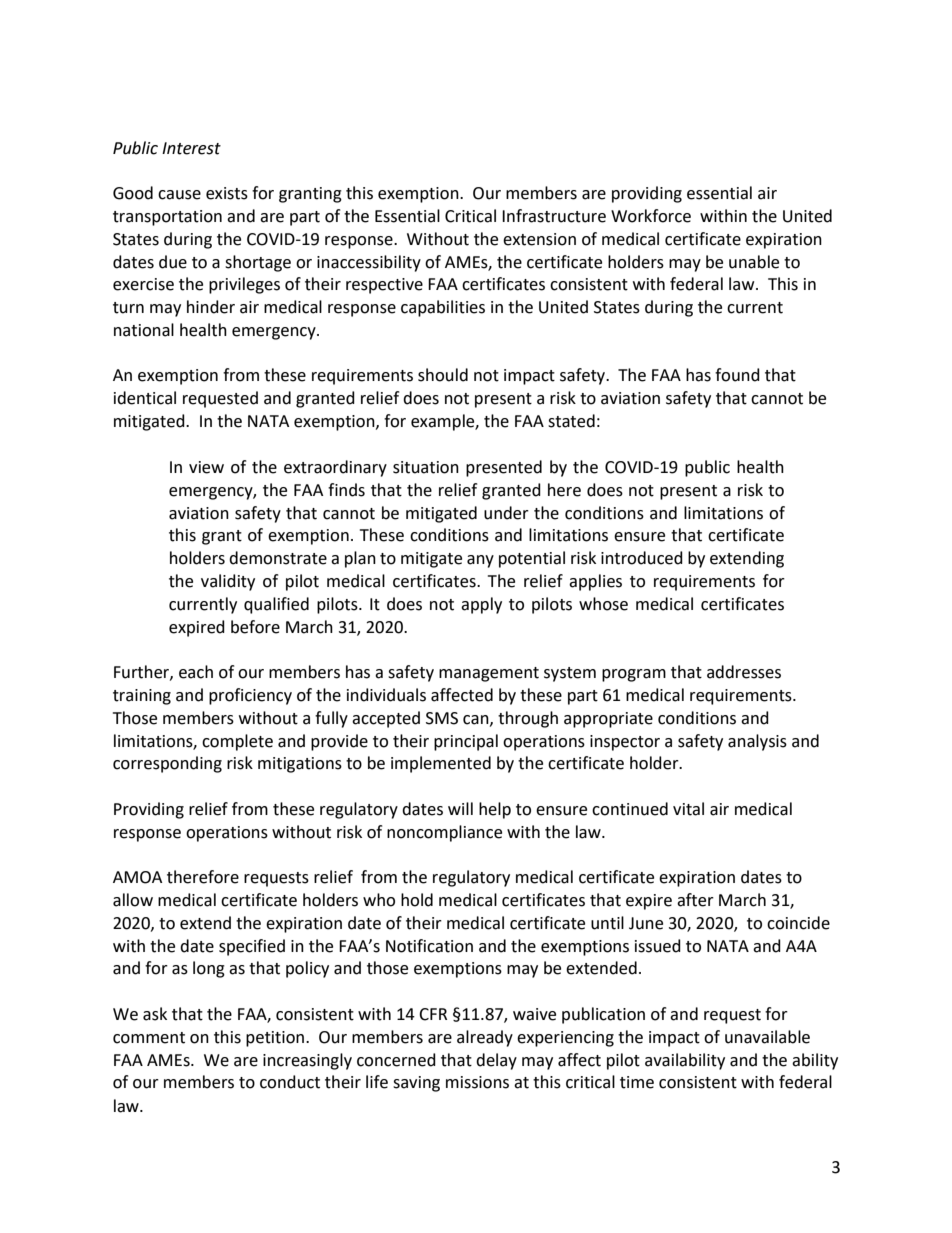 This page has width=952, height=1233. What do you see at coordinates (149, 1038) in the page?
I see `comment` at bounding box center [149, 1038].
